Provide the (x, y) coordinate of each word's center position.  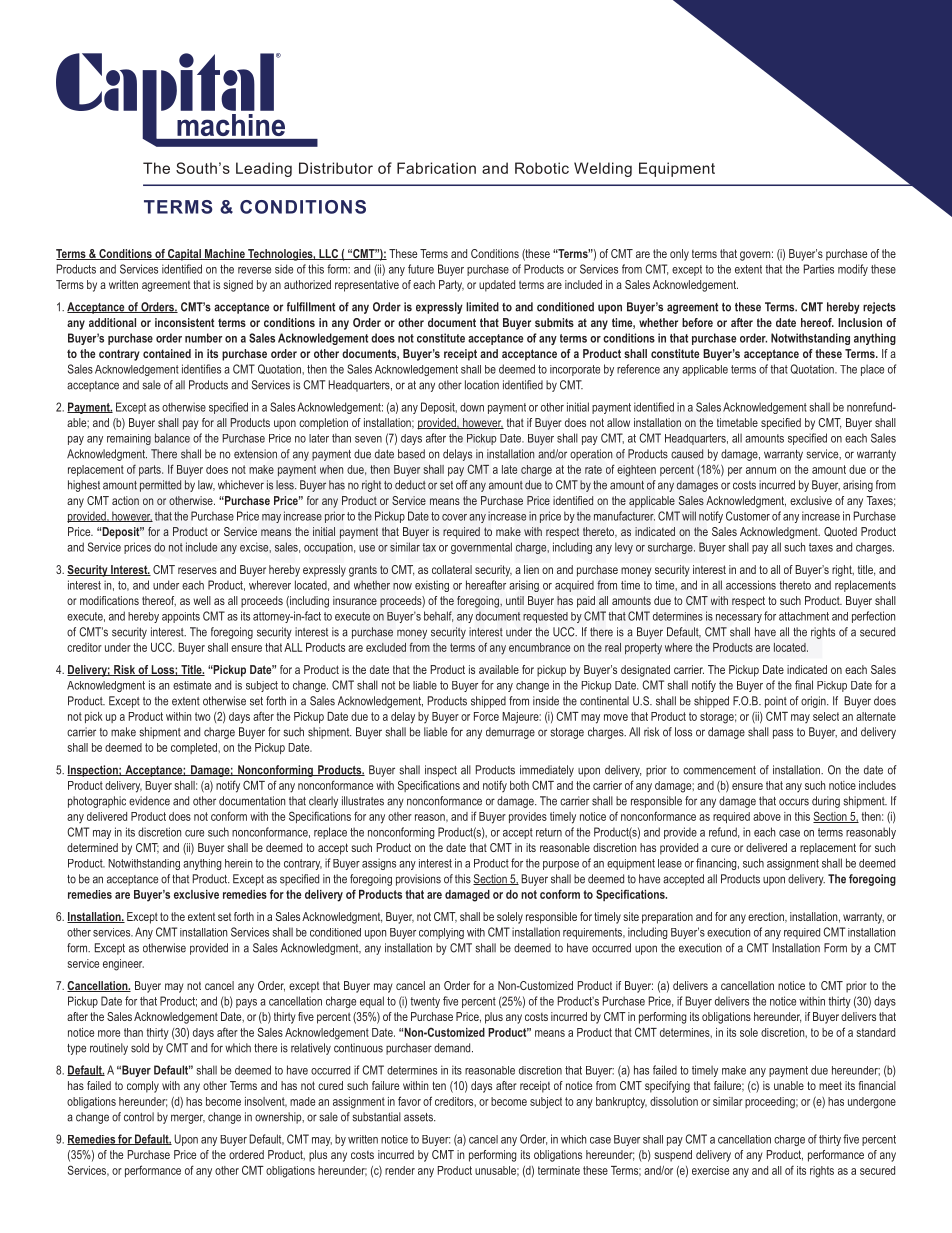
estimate (192, 685)
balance (172, 438)
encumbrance (539, 647)
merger (188, 1119)
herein (238, 863)
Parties (819, 269)
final (804, 685)
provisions (418, 880)
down (472, 407)
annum (761, 470)
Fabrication (436, 168)
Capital (184, 255)
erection (767, 917)
